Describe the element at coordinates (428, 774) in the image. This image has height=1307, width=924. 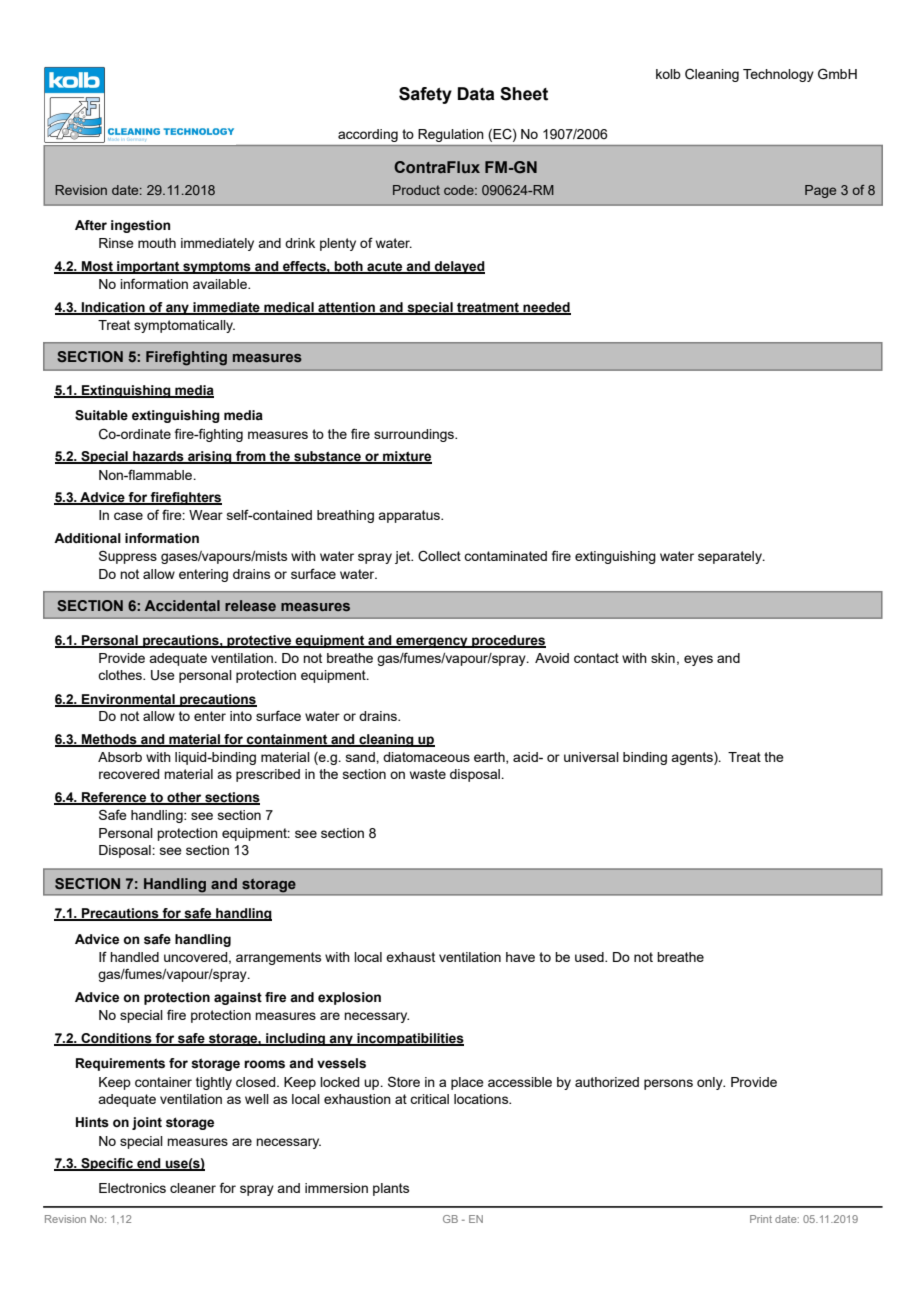
I see `waste` at that location.
